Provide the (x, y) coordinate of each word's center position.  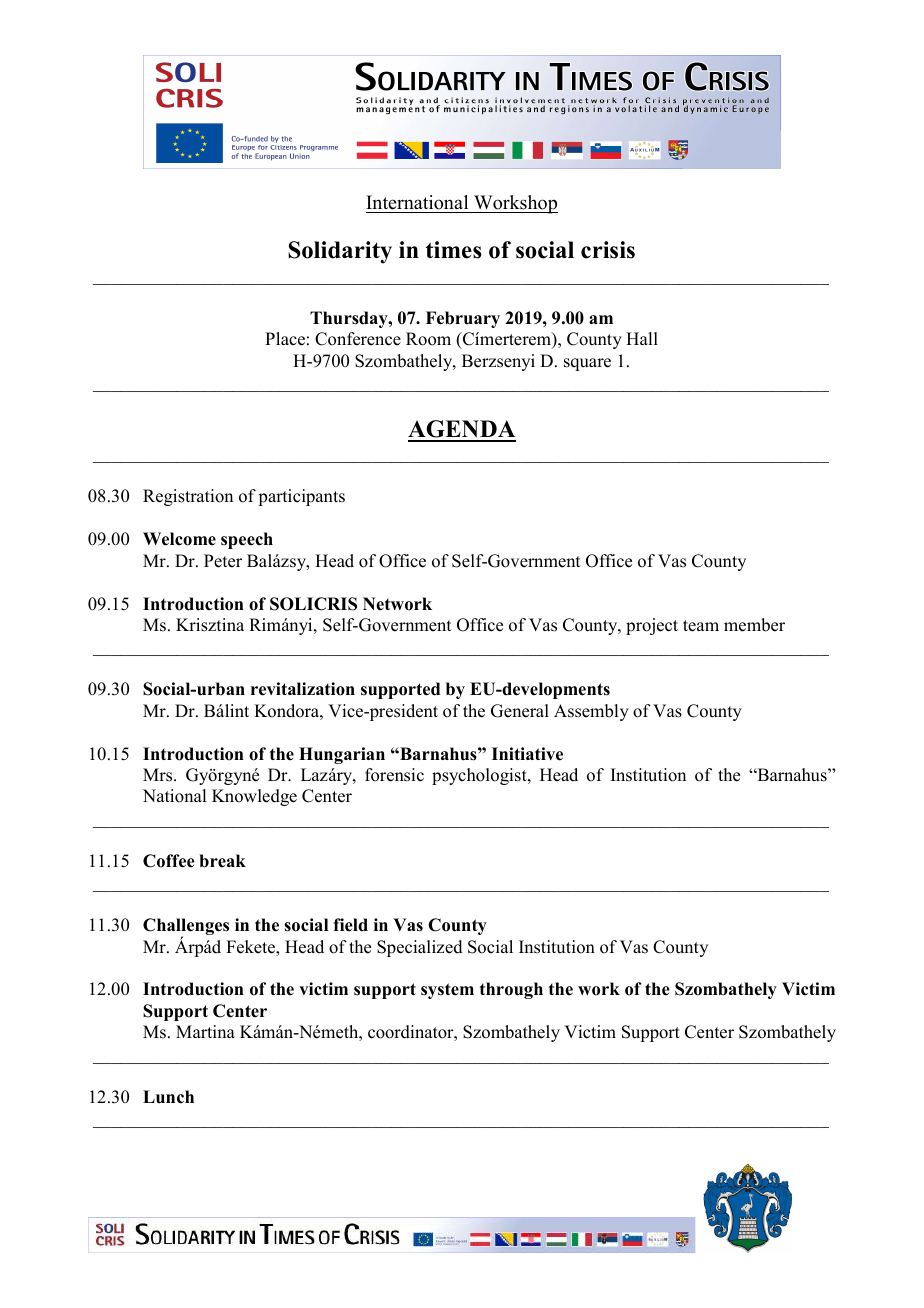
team (701, 626)
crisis (608, 250)
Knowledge (254, 797)
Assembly (591, 712)
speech (247, 540)
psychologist (480, 776)
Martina (205, 1031)
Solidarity (340, 252)
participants (301, 497)
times (454, 250)
